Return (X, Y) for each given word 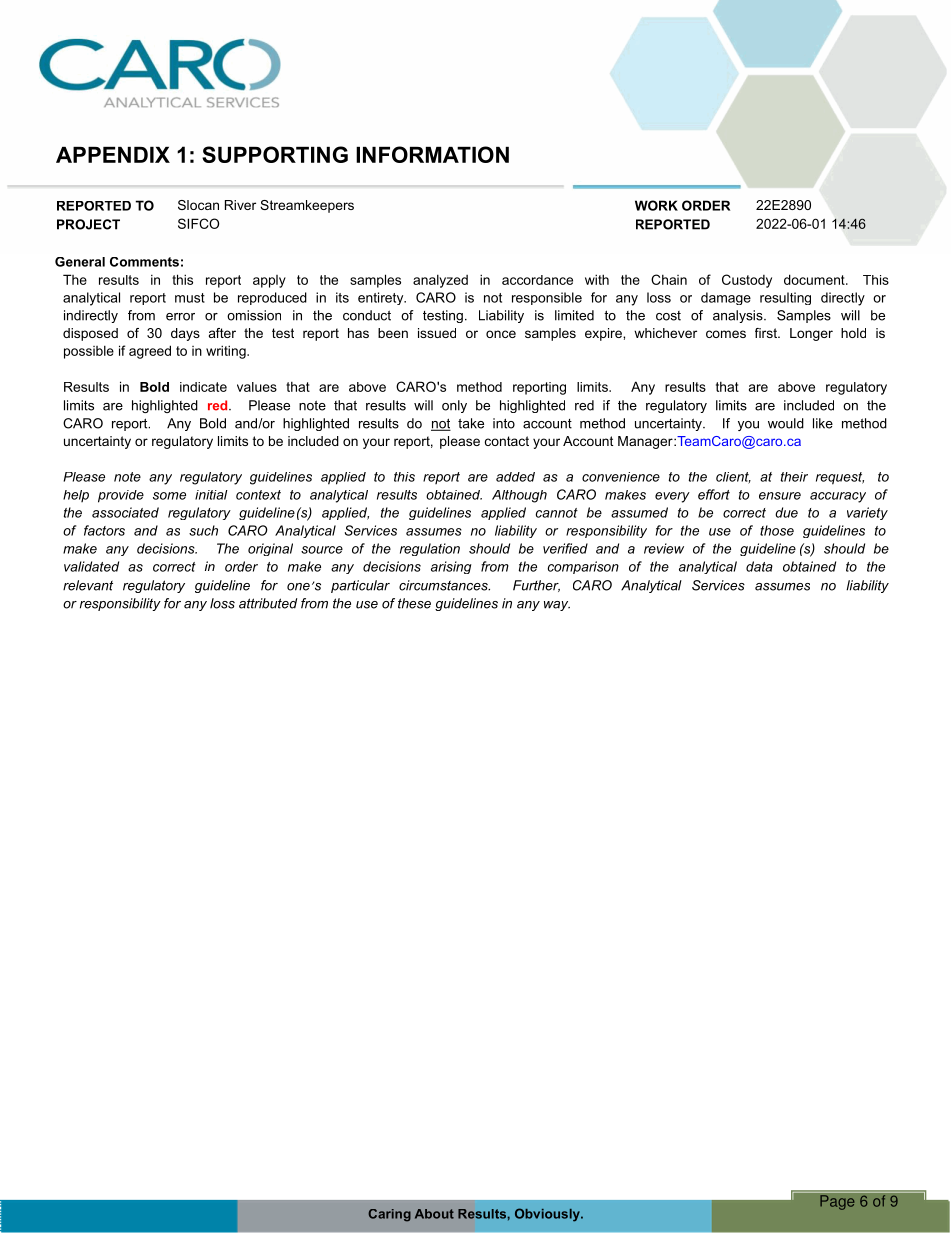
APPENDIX (113, 155)
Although (519, 496)
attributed (268, 603)
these (414, 603)
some (169, 496)
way (557, 606)
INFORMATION (432, 154)
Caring (389, 1215)
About (434, 1214)
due (786, 512)
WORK (656, 205)
